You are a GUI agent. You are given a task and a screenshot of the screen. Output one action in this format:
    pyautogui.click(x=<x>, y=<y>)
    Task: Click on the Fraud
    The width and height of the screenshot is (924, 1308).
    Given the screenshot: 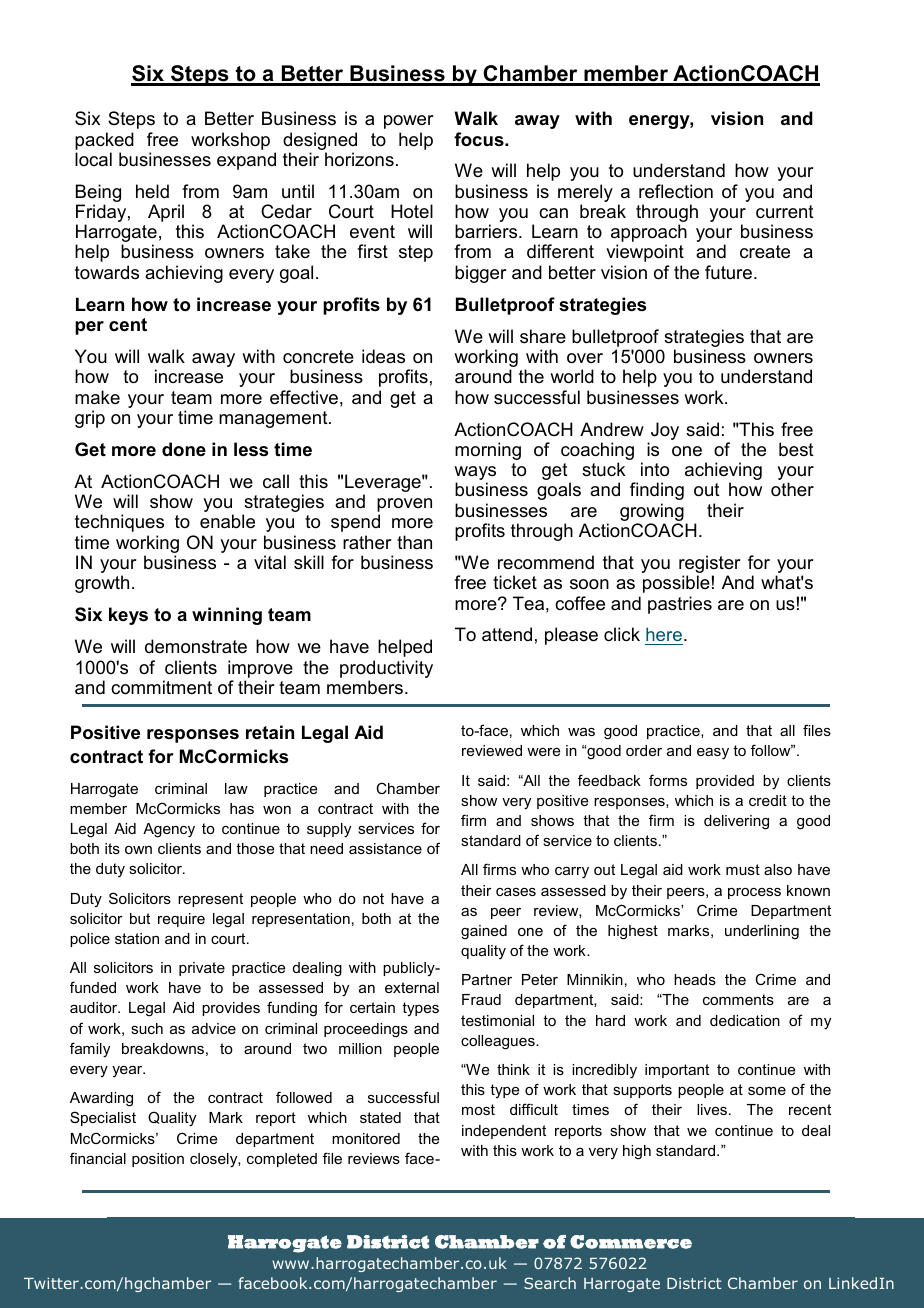 What is the action you would take?
    pyautogui.click(x=481, y=999)
